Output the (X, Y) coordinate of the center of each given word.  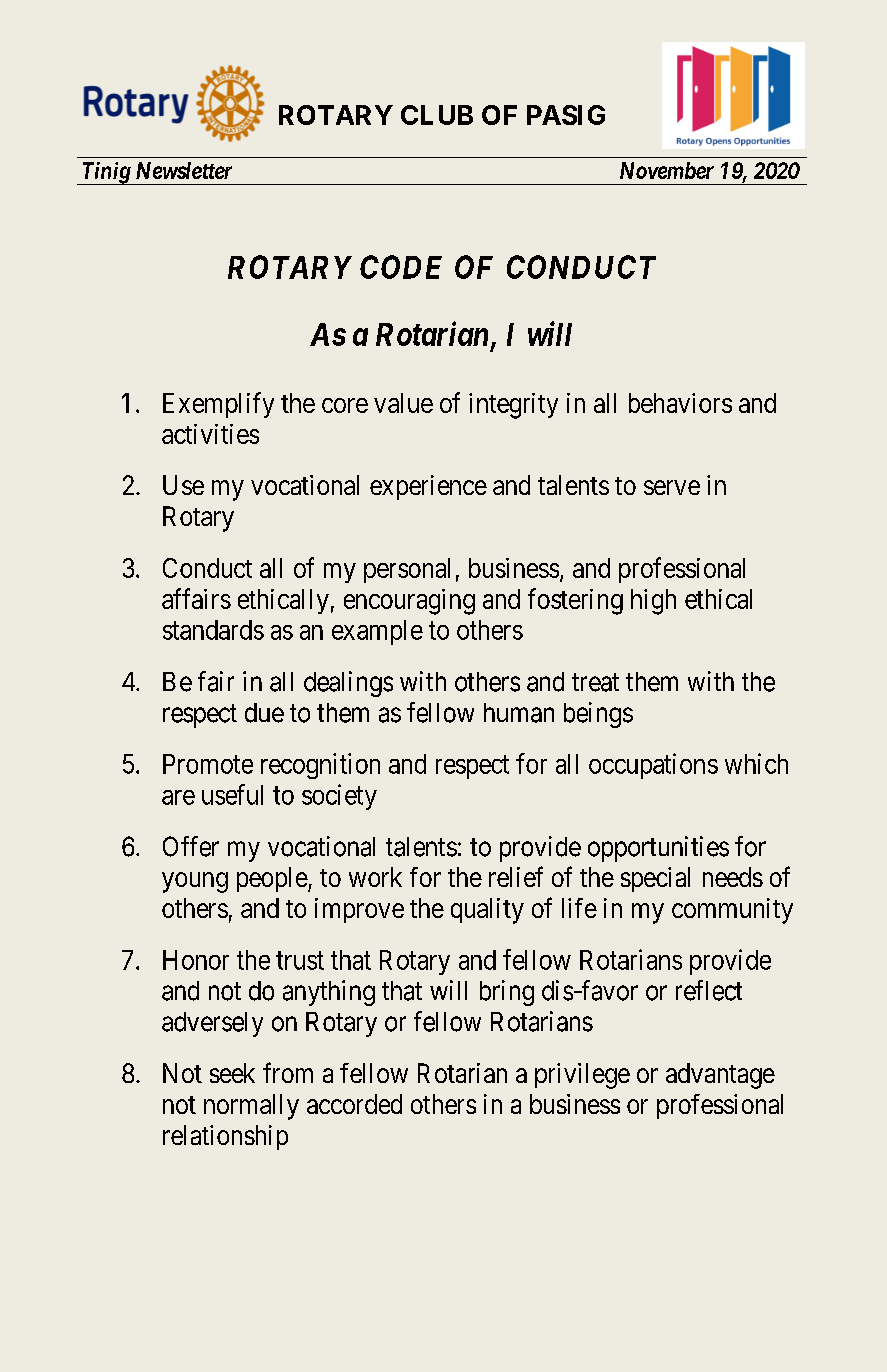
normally (251, 1107)
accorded (354, 1104)
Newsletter (184, 170)
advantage (720, 1076)
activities (210, 434)
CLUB (437, 115)
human (519, 713)
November (667, 170)
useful (232, 794)
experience (428, 487)
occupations (653, 766)
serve (672, 487)
